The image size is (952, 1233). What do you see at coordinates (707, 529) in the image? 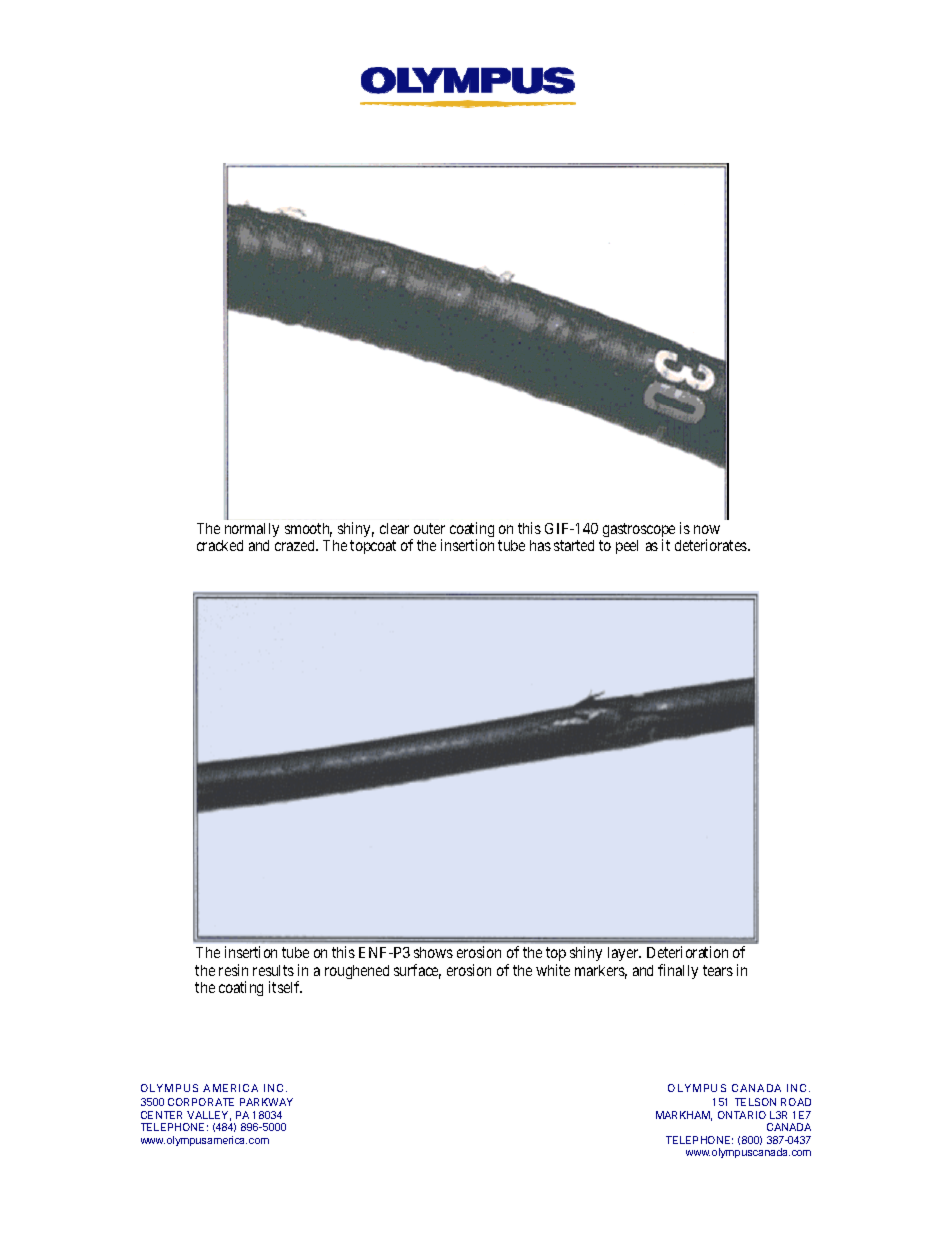
I see `now` at bounding box center [707, 529].
